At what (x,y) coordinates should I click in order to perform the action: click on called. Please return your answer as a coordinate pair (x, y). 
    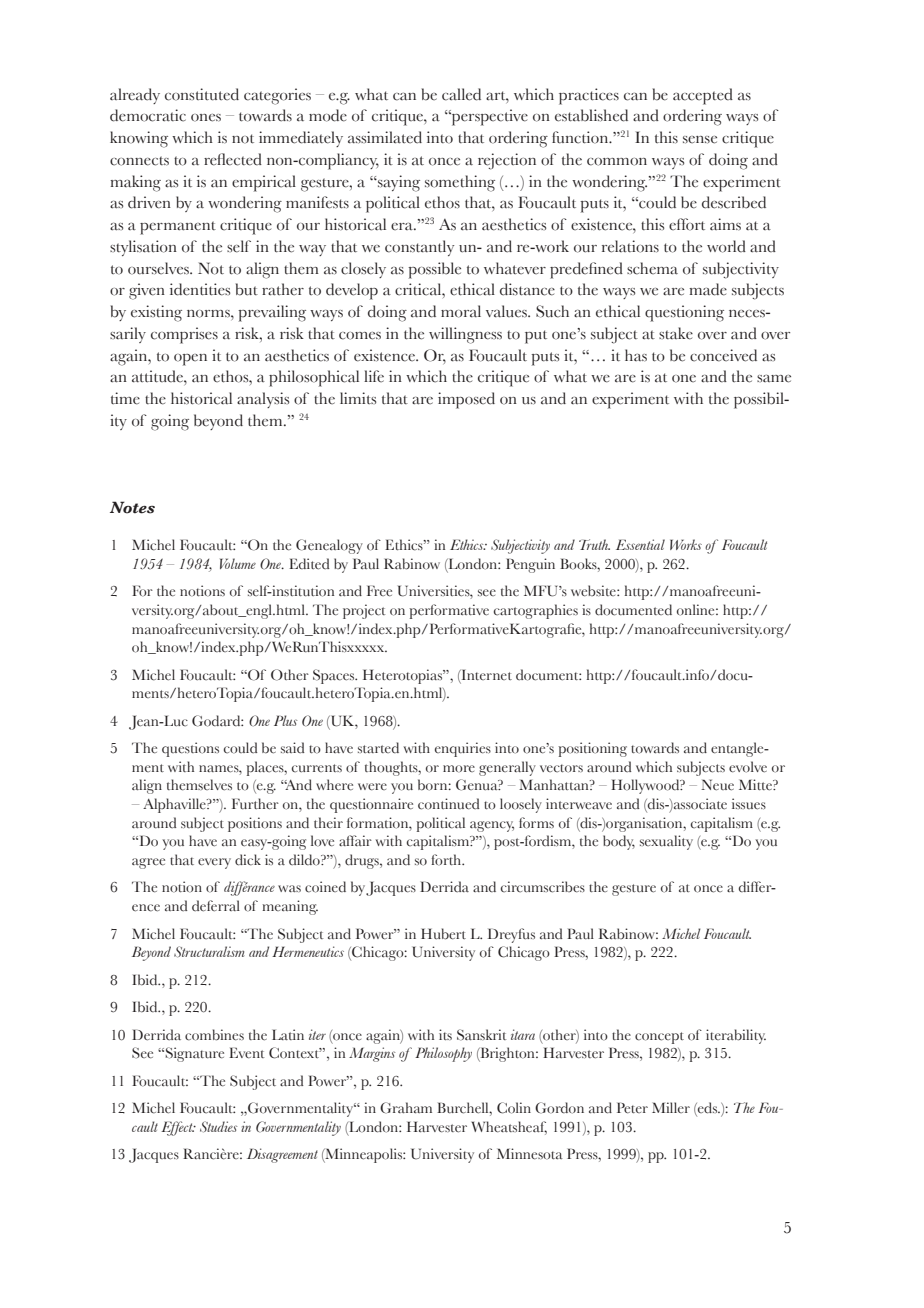
    Looking at the image, I should click on (461, 94).
